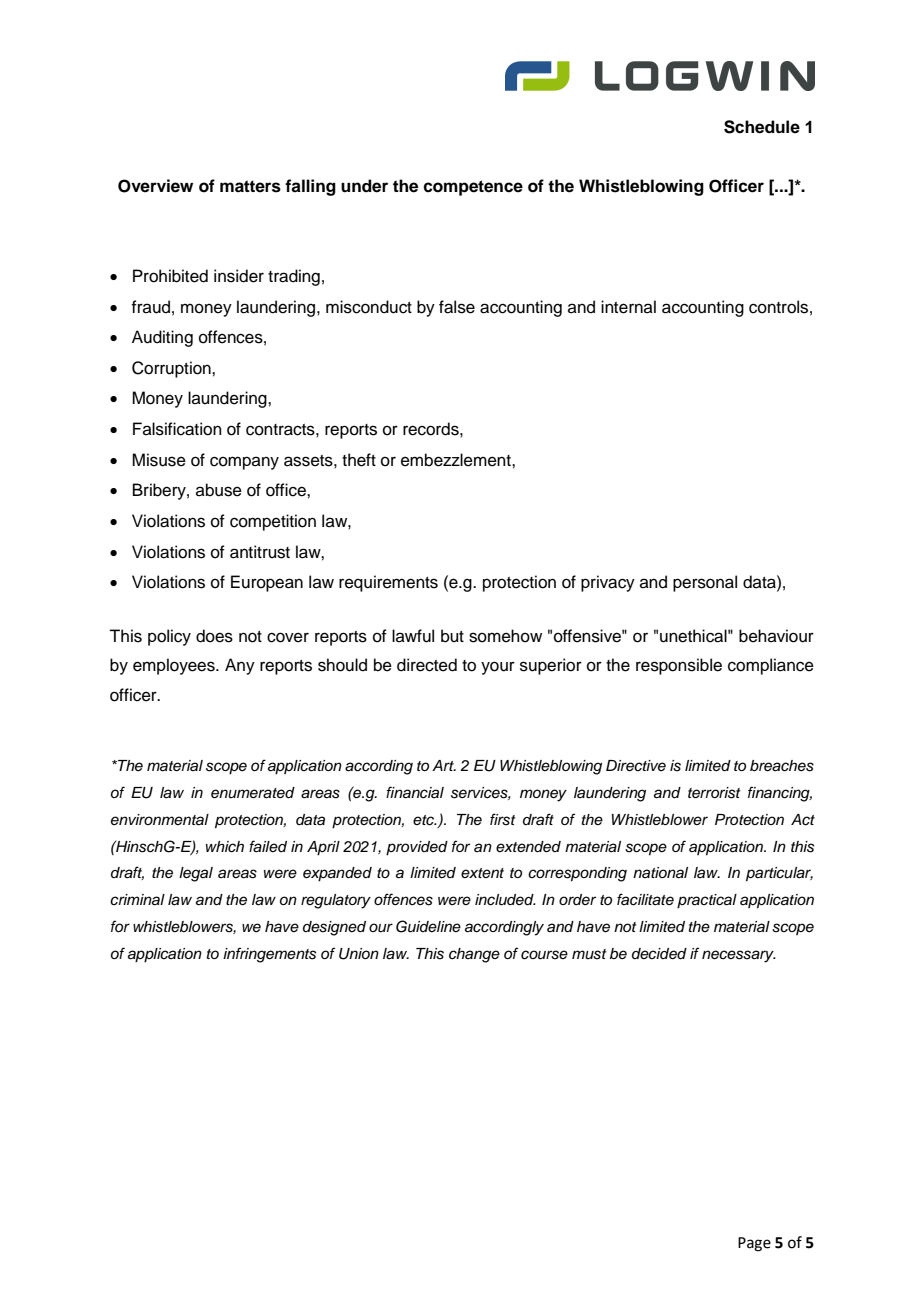 The image size is (924, 1308). What do you see at coordinates (427, 665) in the screenshot?
I see `directed` at bounding box center [427, 665].
